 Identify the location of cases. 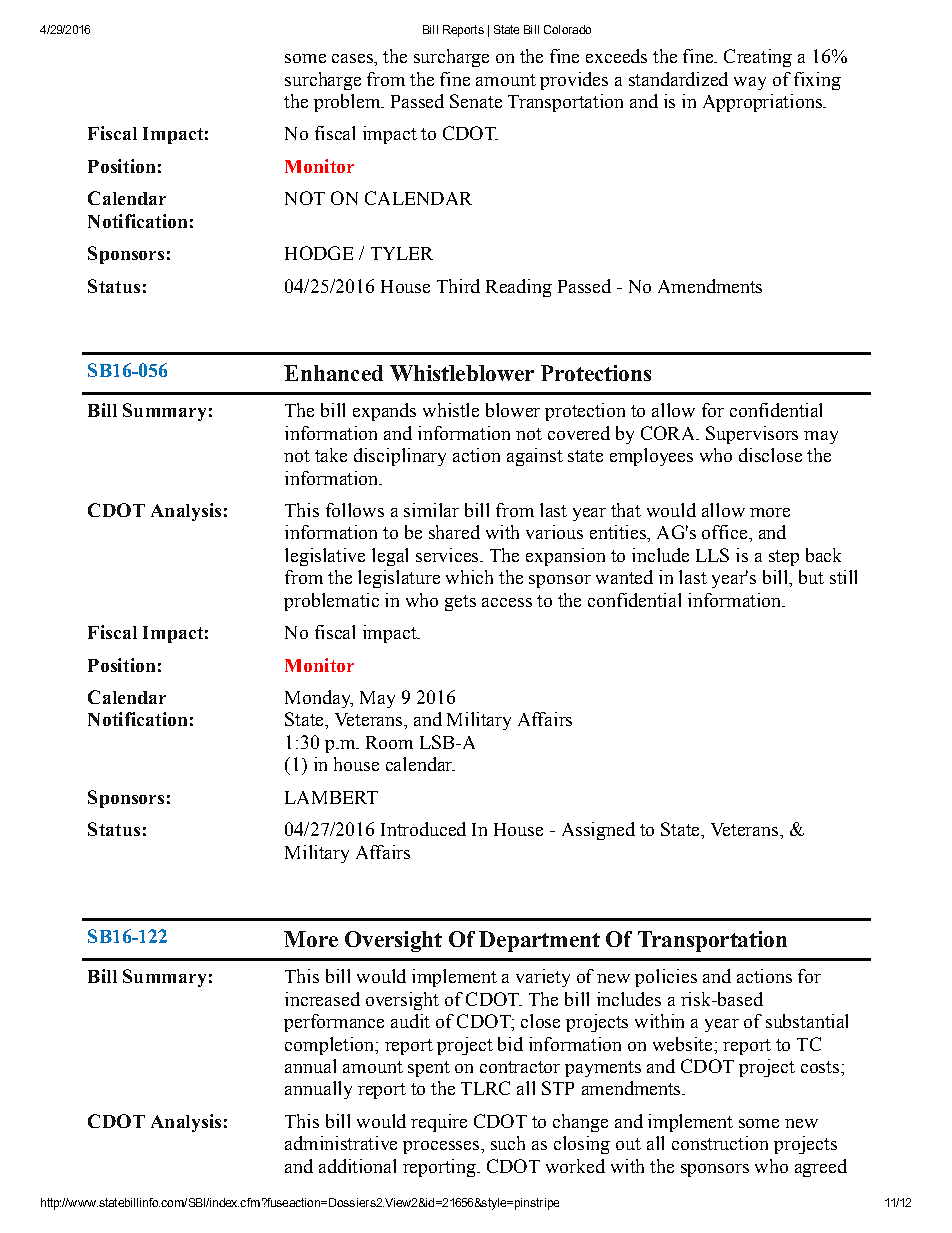
(353, 58).
